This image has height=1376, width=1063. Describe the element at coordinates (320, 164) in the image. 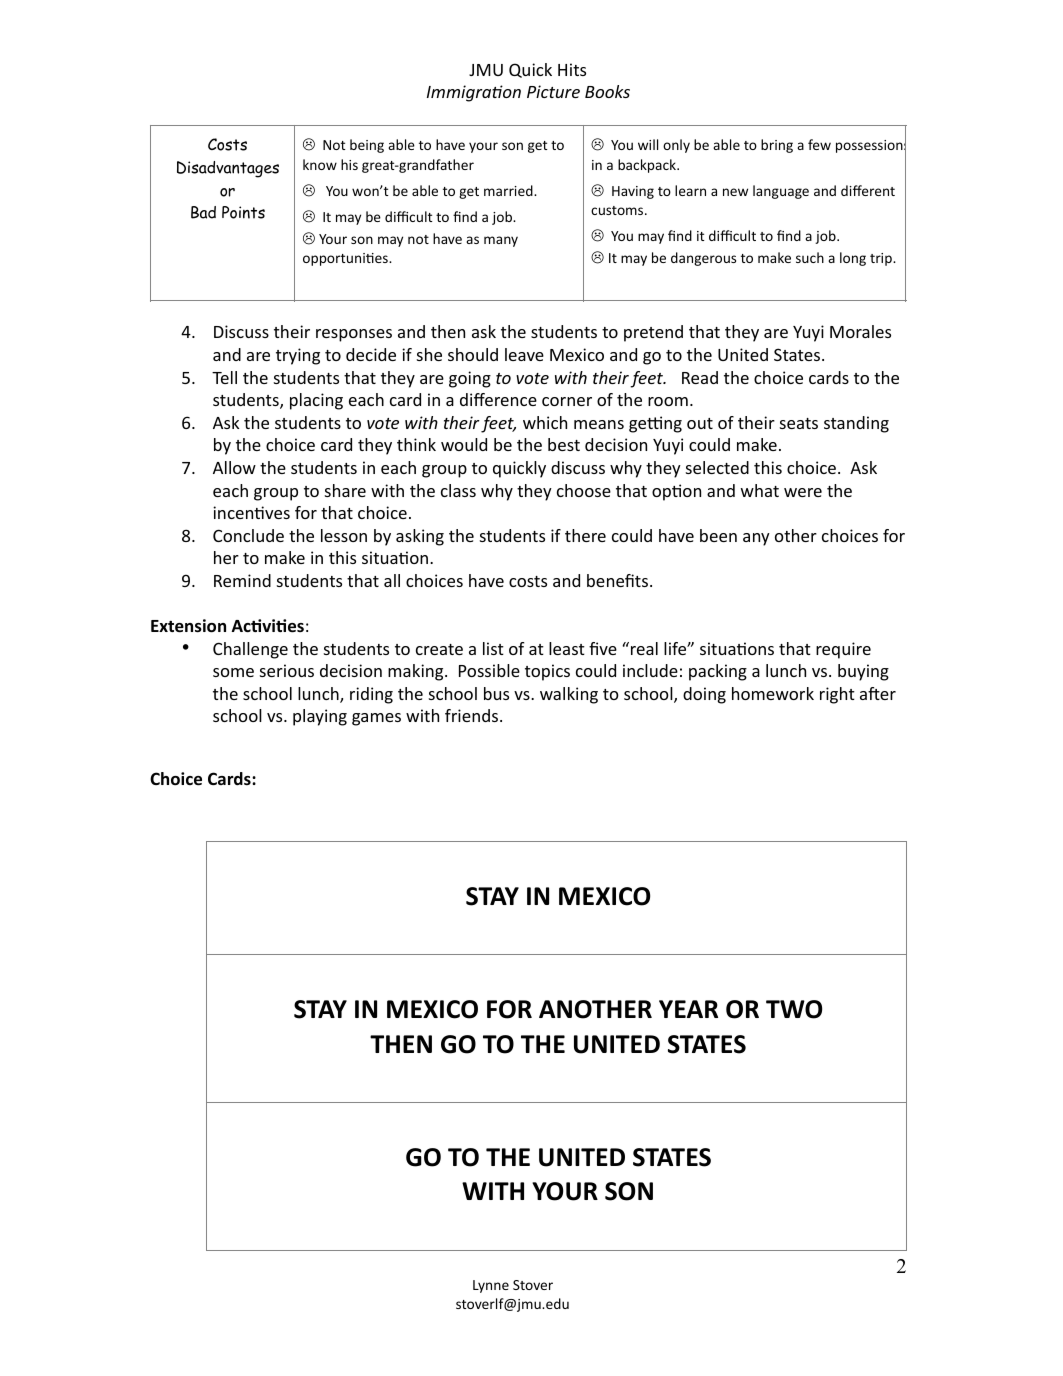

I see `know` at that location.
